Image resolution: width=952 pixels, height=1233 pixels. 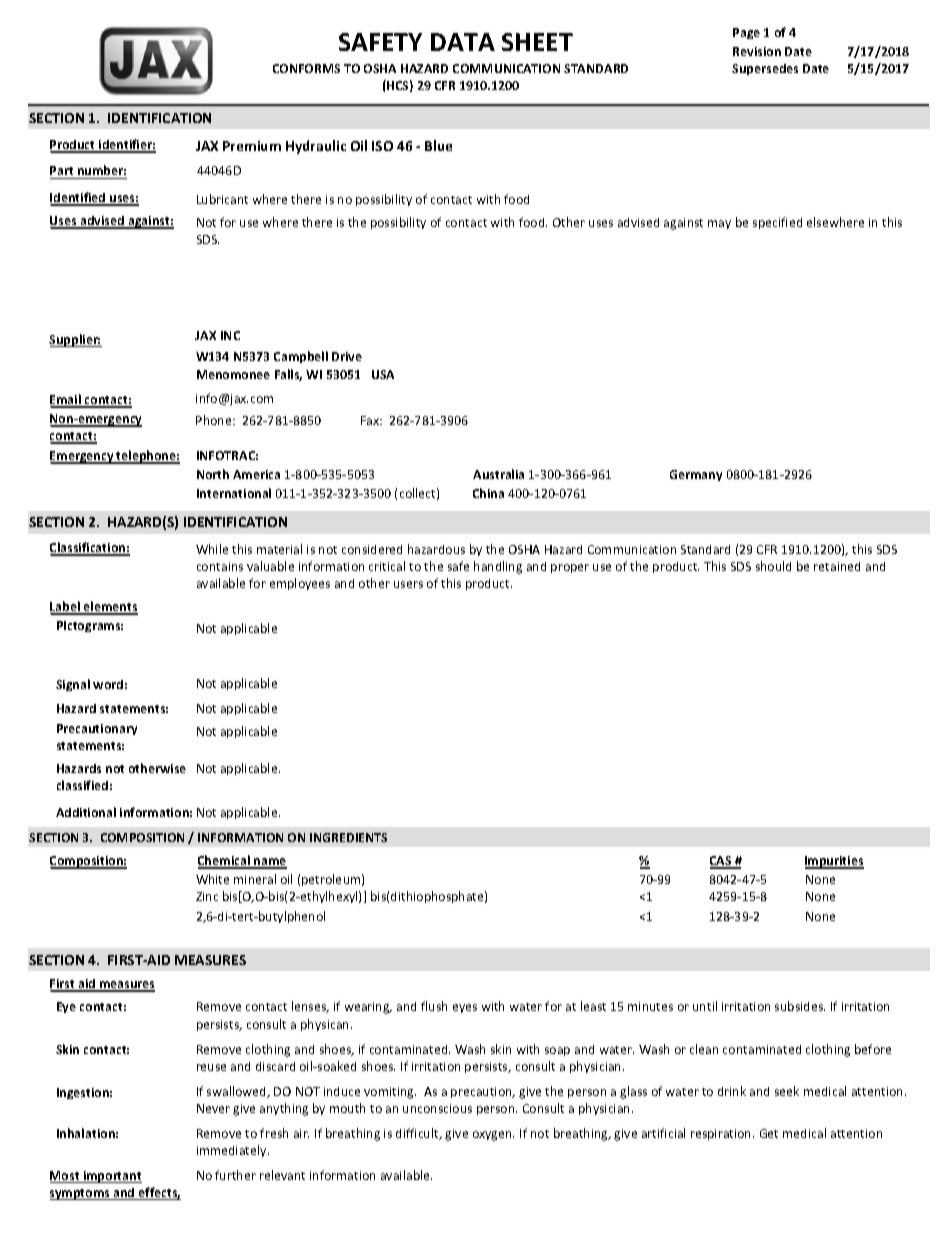 I want to click on DATA, so click(x=463, y=42).
